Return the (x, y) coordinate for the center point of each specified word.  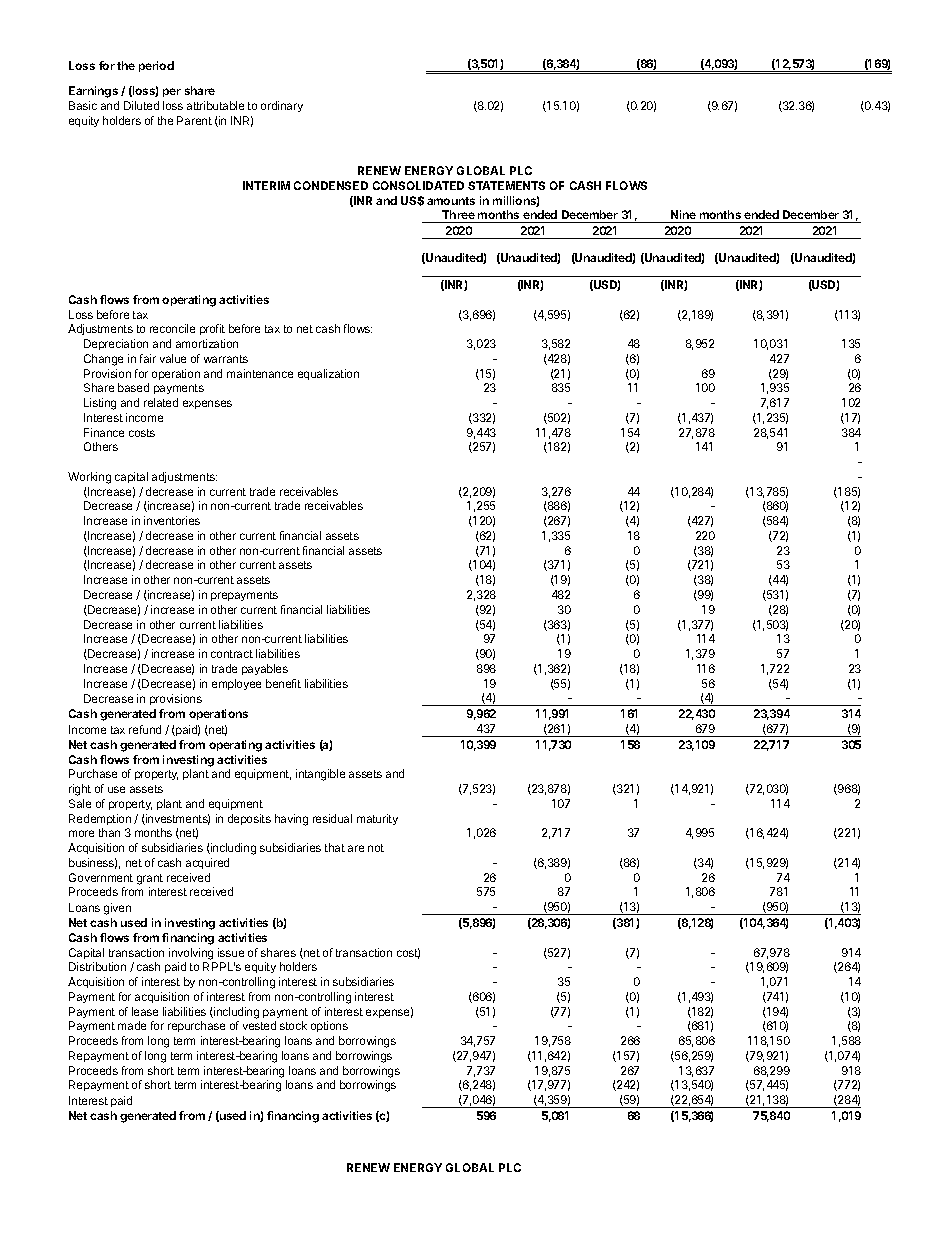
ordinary (282, 106)
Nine (683, 214)
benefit (283, 683)
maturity (377, 819)
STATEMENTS (506, 185)
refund (145, 729)
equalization (328, 374)
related (161, 402)
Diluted (141, 105)
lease (145, 1011)
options (329, 1026)
